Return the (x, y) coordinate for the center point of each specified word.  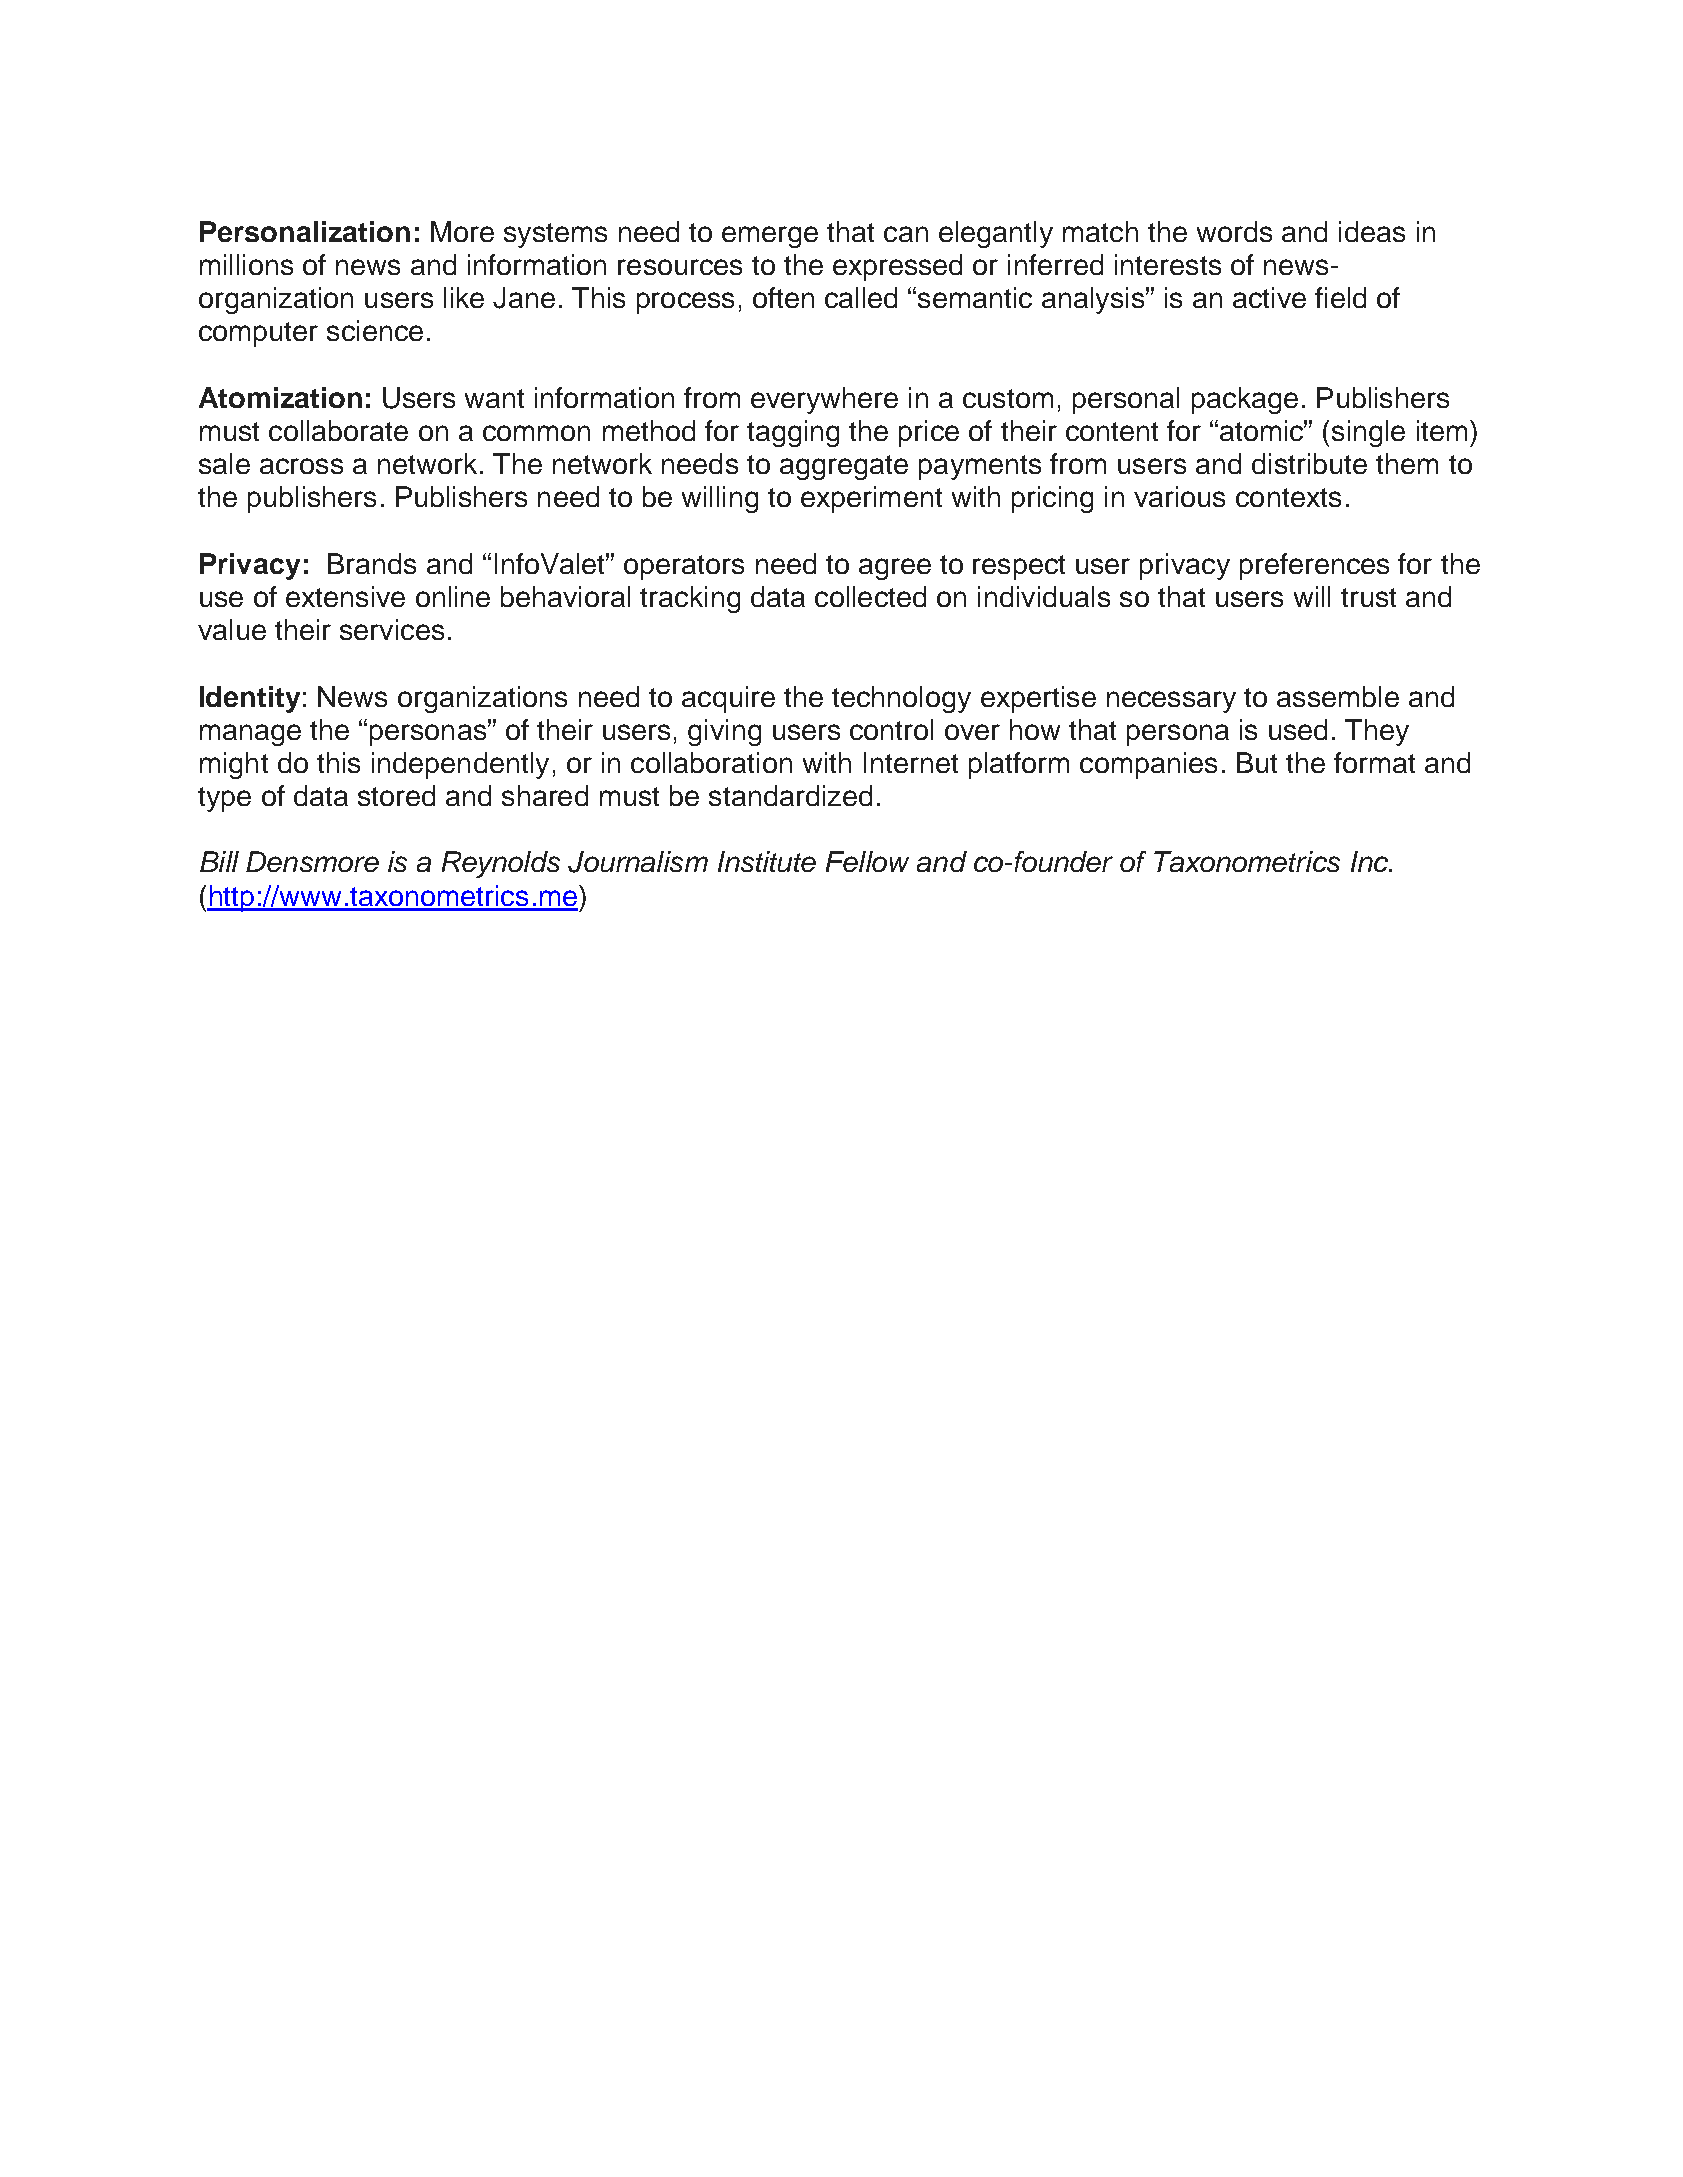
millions (246, 264)
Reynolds (501, 864)
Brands (372, 563)
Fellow (867, 861)
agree (895, 569)
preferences (1314, 566)
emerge (770, 237)
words (1234, 231)
